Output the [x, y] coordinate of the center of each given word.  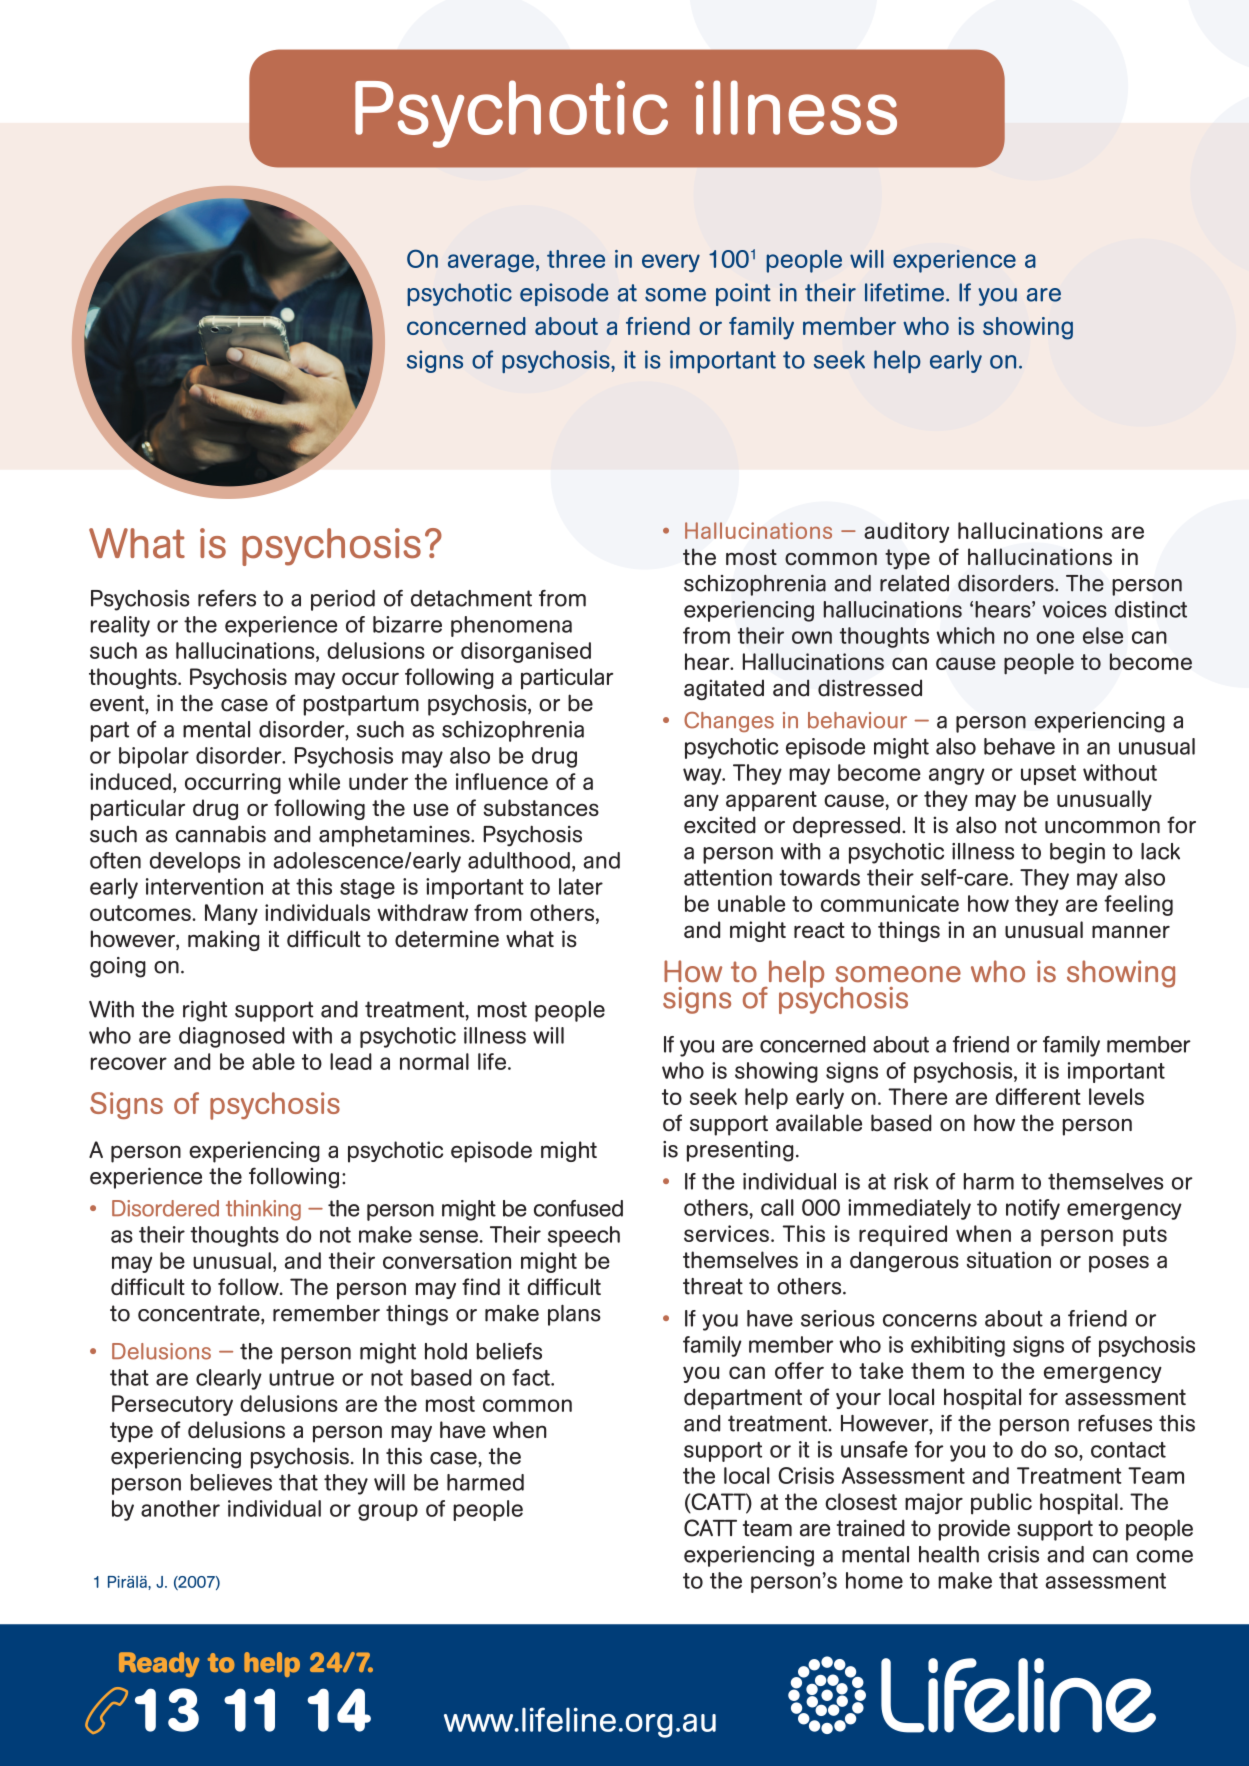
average [491, 263]
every [671, 263]
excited [720, 825]
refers [227, 598]
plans [574, 1315]
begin [1077, 853]
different [1038, 1096]
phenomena [511, 626]
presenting [740, 1151]
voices [1075, 609]
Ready [159, 1664]
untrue [301, 1378]
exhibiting [958, 1346]
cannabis [221, 834]
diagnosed [231, 1037]
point [743, 294]
